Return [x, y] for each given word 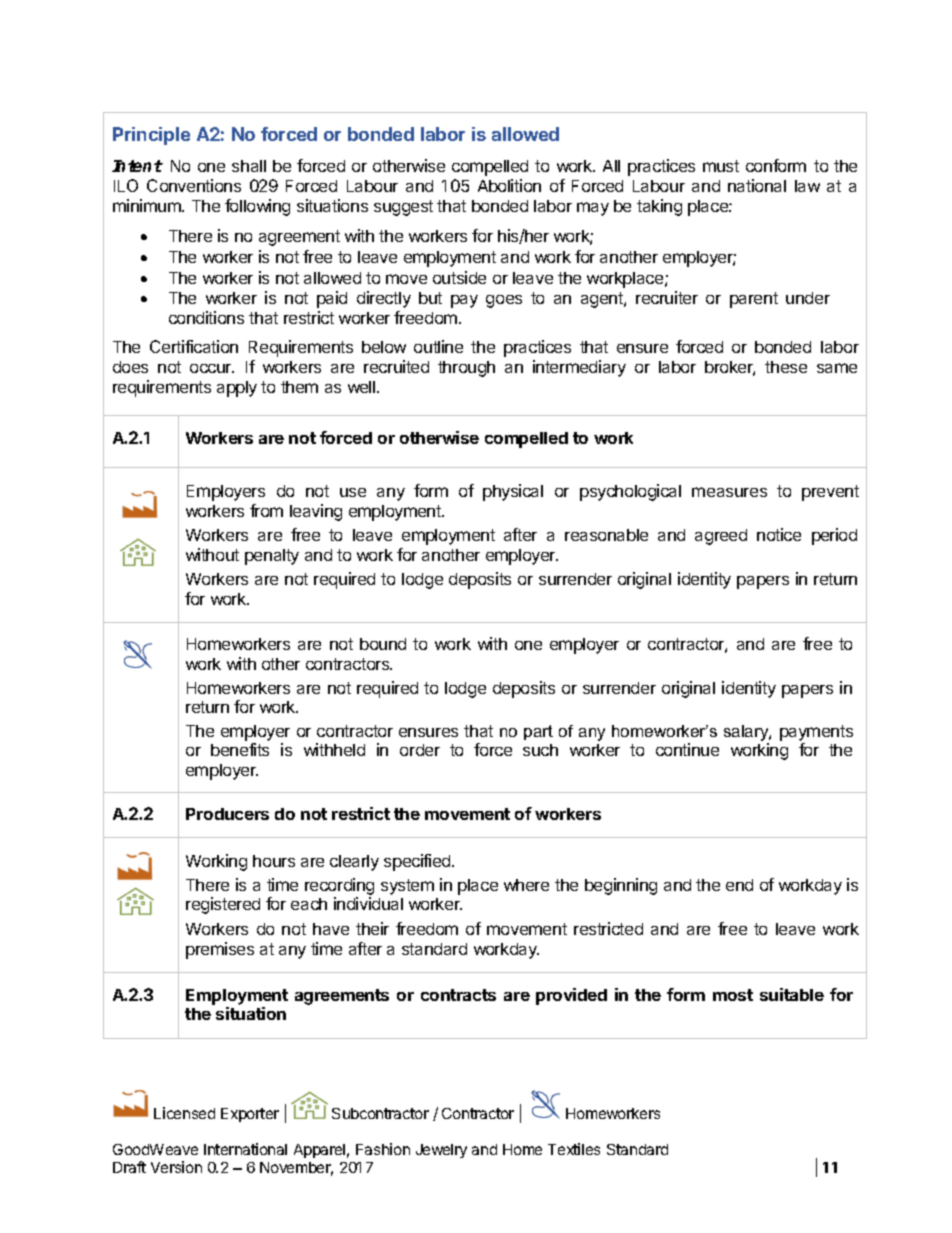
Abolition [509, 185]
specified [418, 862]
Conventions [194, 185]
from [266, 510]
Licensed [184, 1113]
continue [687, 749]
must [721, 166]
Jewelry [441, 1151]
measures [729, 492]
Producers [227, 814]
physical [513, 492]
